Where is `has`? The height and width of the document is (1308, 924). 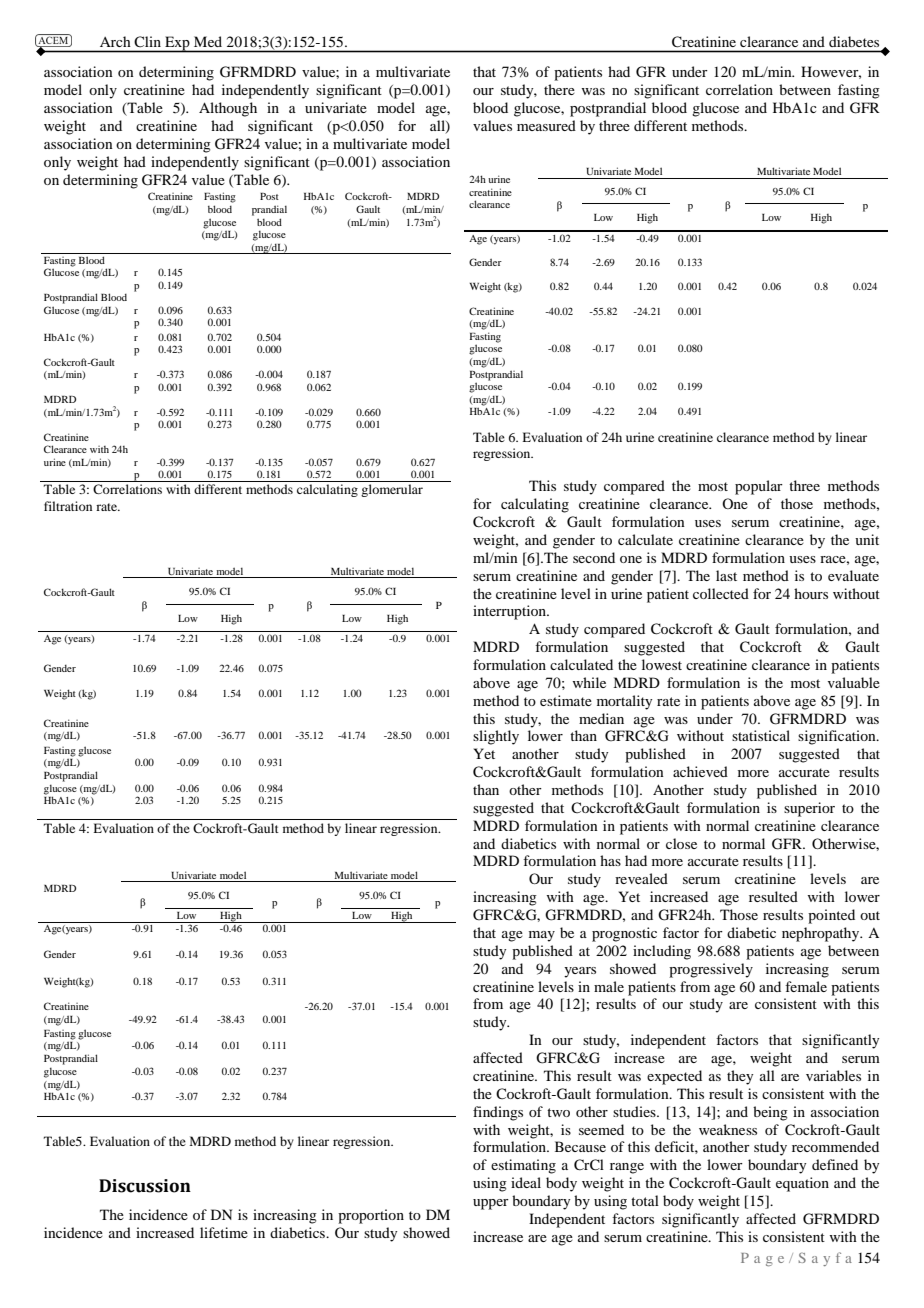 has is located at coordinates (610, 860).
